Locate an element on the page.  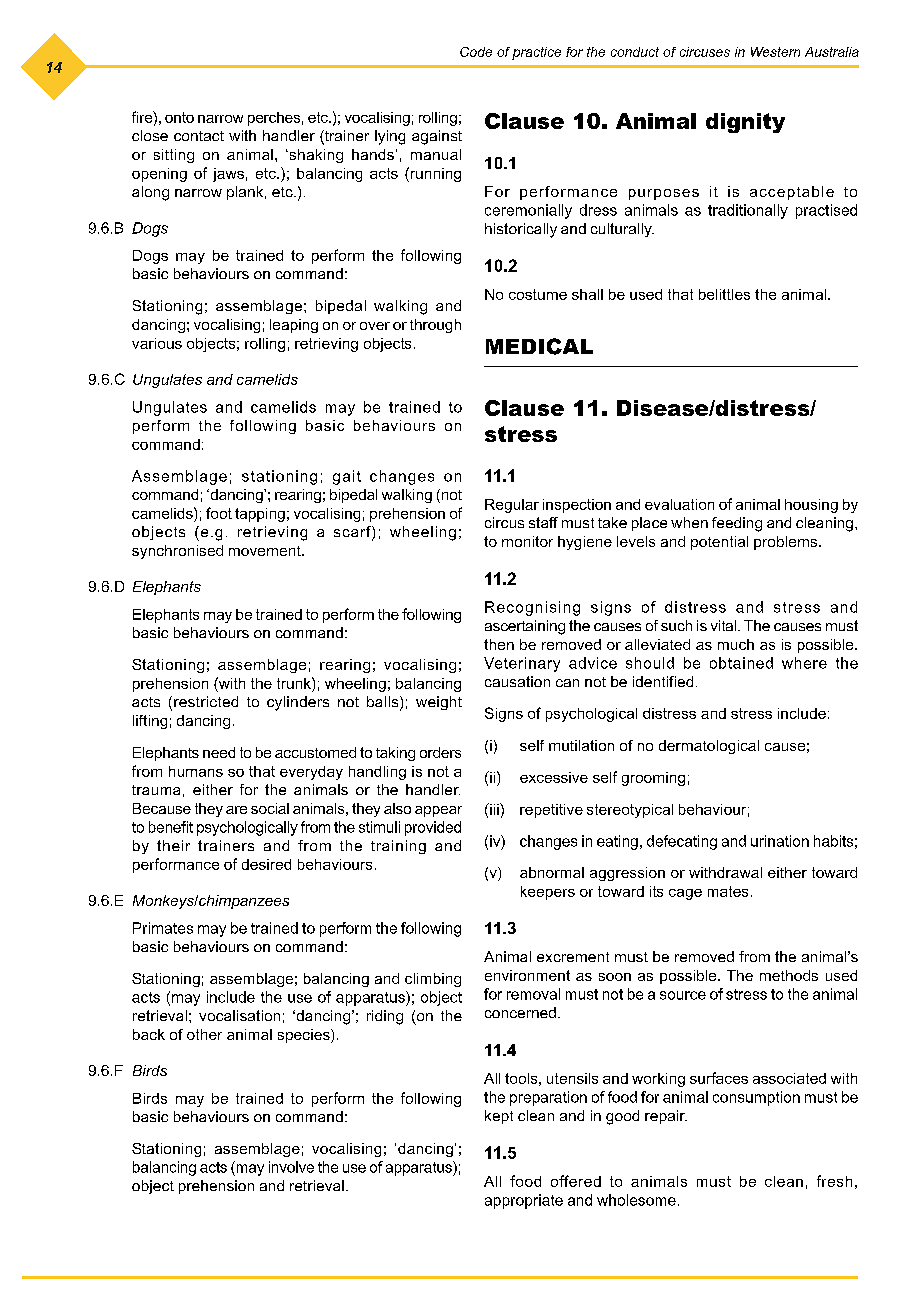
cage is located at coordinates (685, 894).
